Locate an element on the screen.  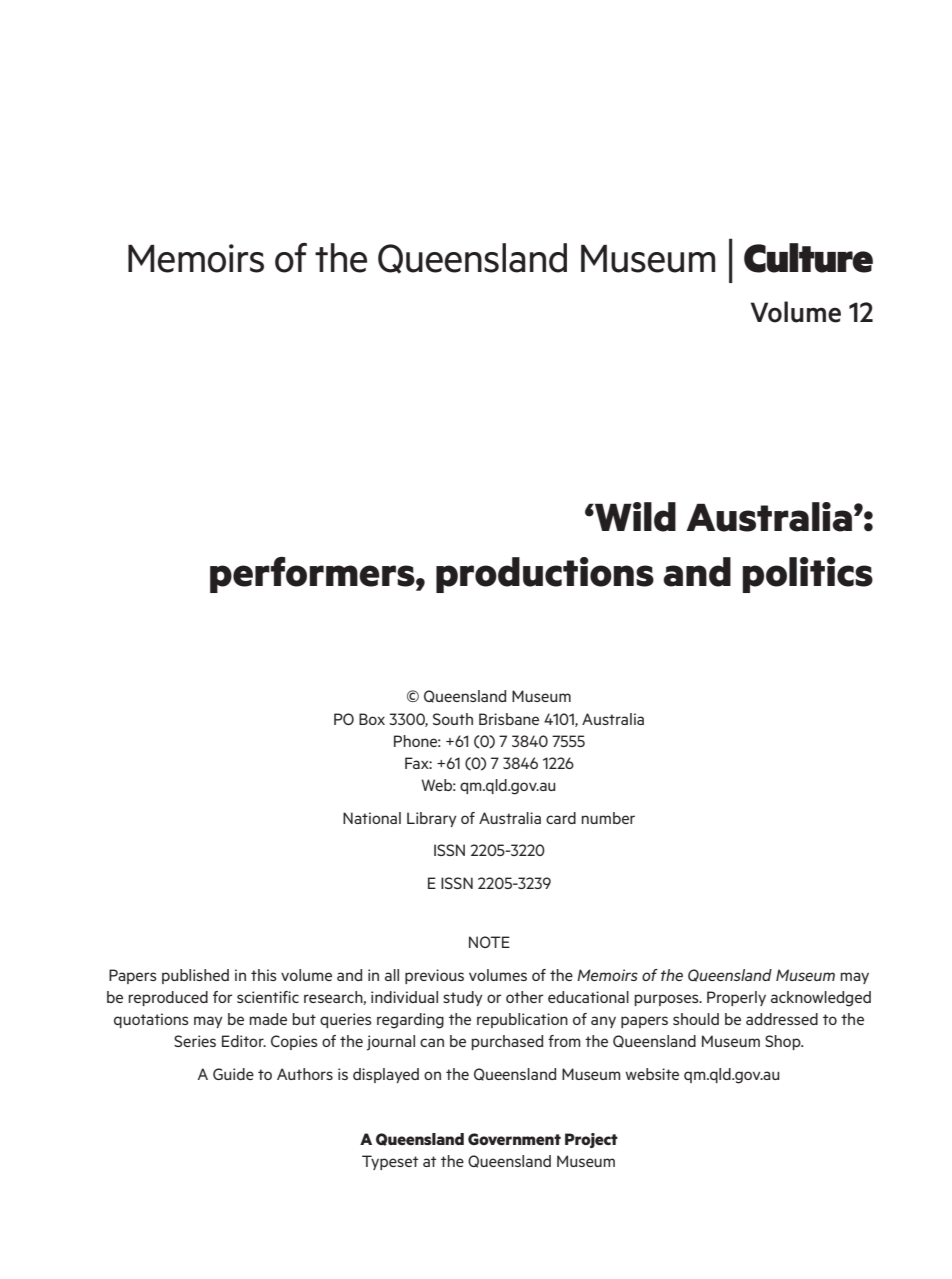
performers is located at coordinates (313, 575).
